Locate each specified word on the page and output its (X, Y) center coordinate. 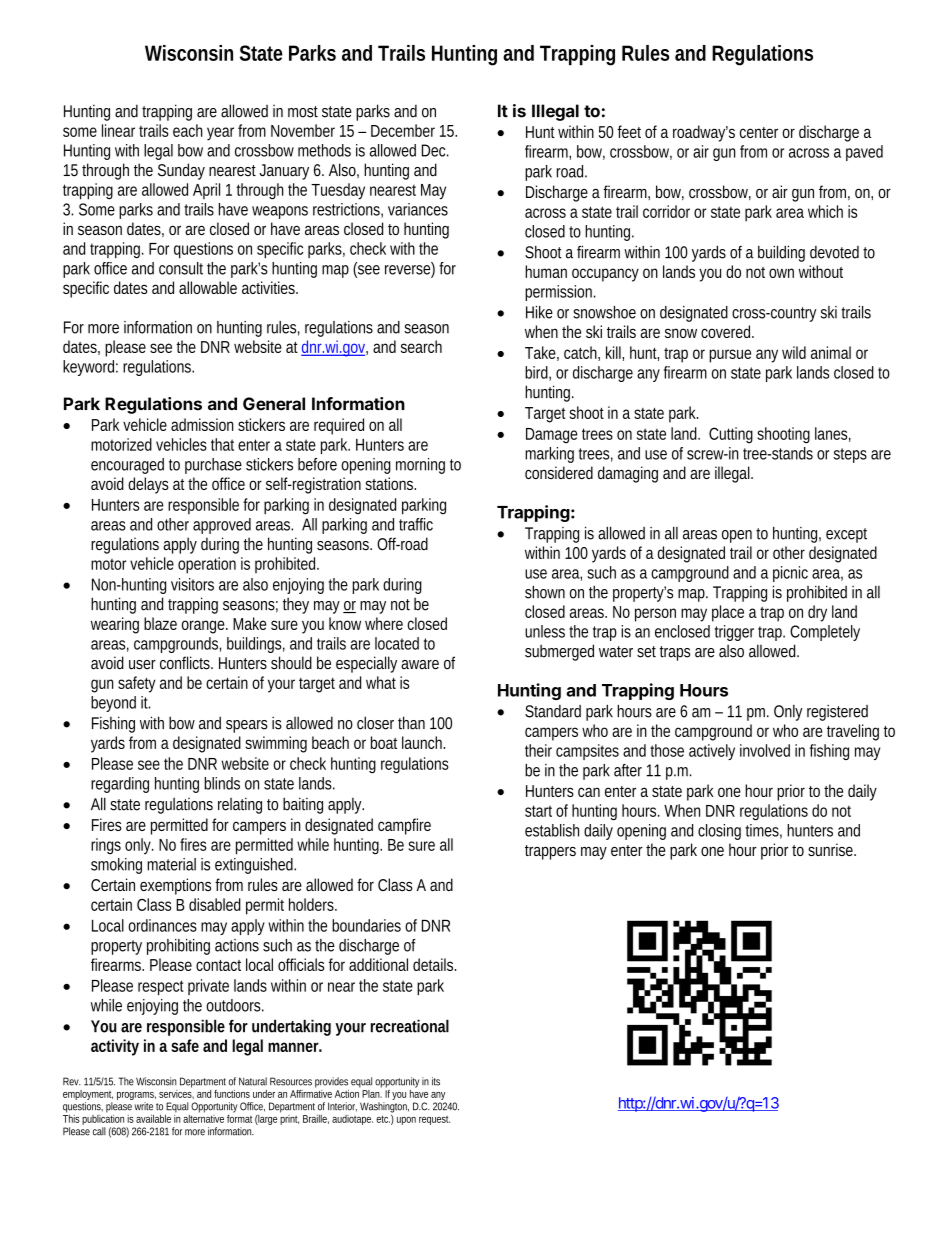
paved (864, 153)
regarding (120, 785)
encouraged (127, 466)
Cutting (731, 435)
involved (765, 750)
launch (423, 742)
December (403, 130)
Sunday (181, 171)
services (176, 1093)
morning (420, 466)
